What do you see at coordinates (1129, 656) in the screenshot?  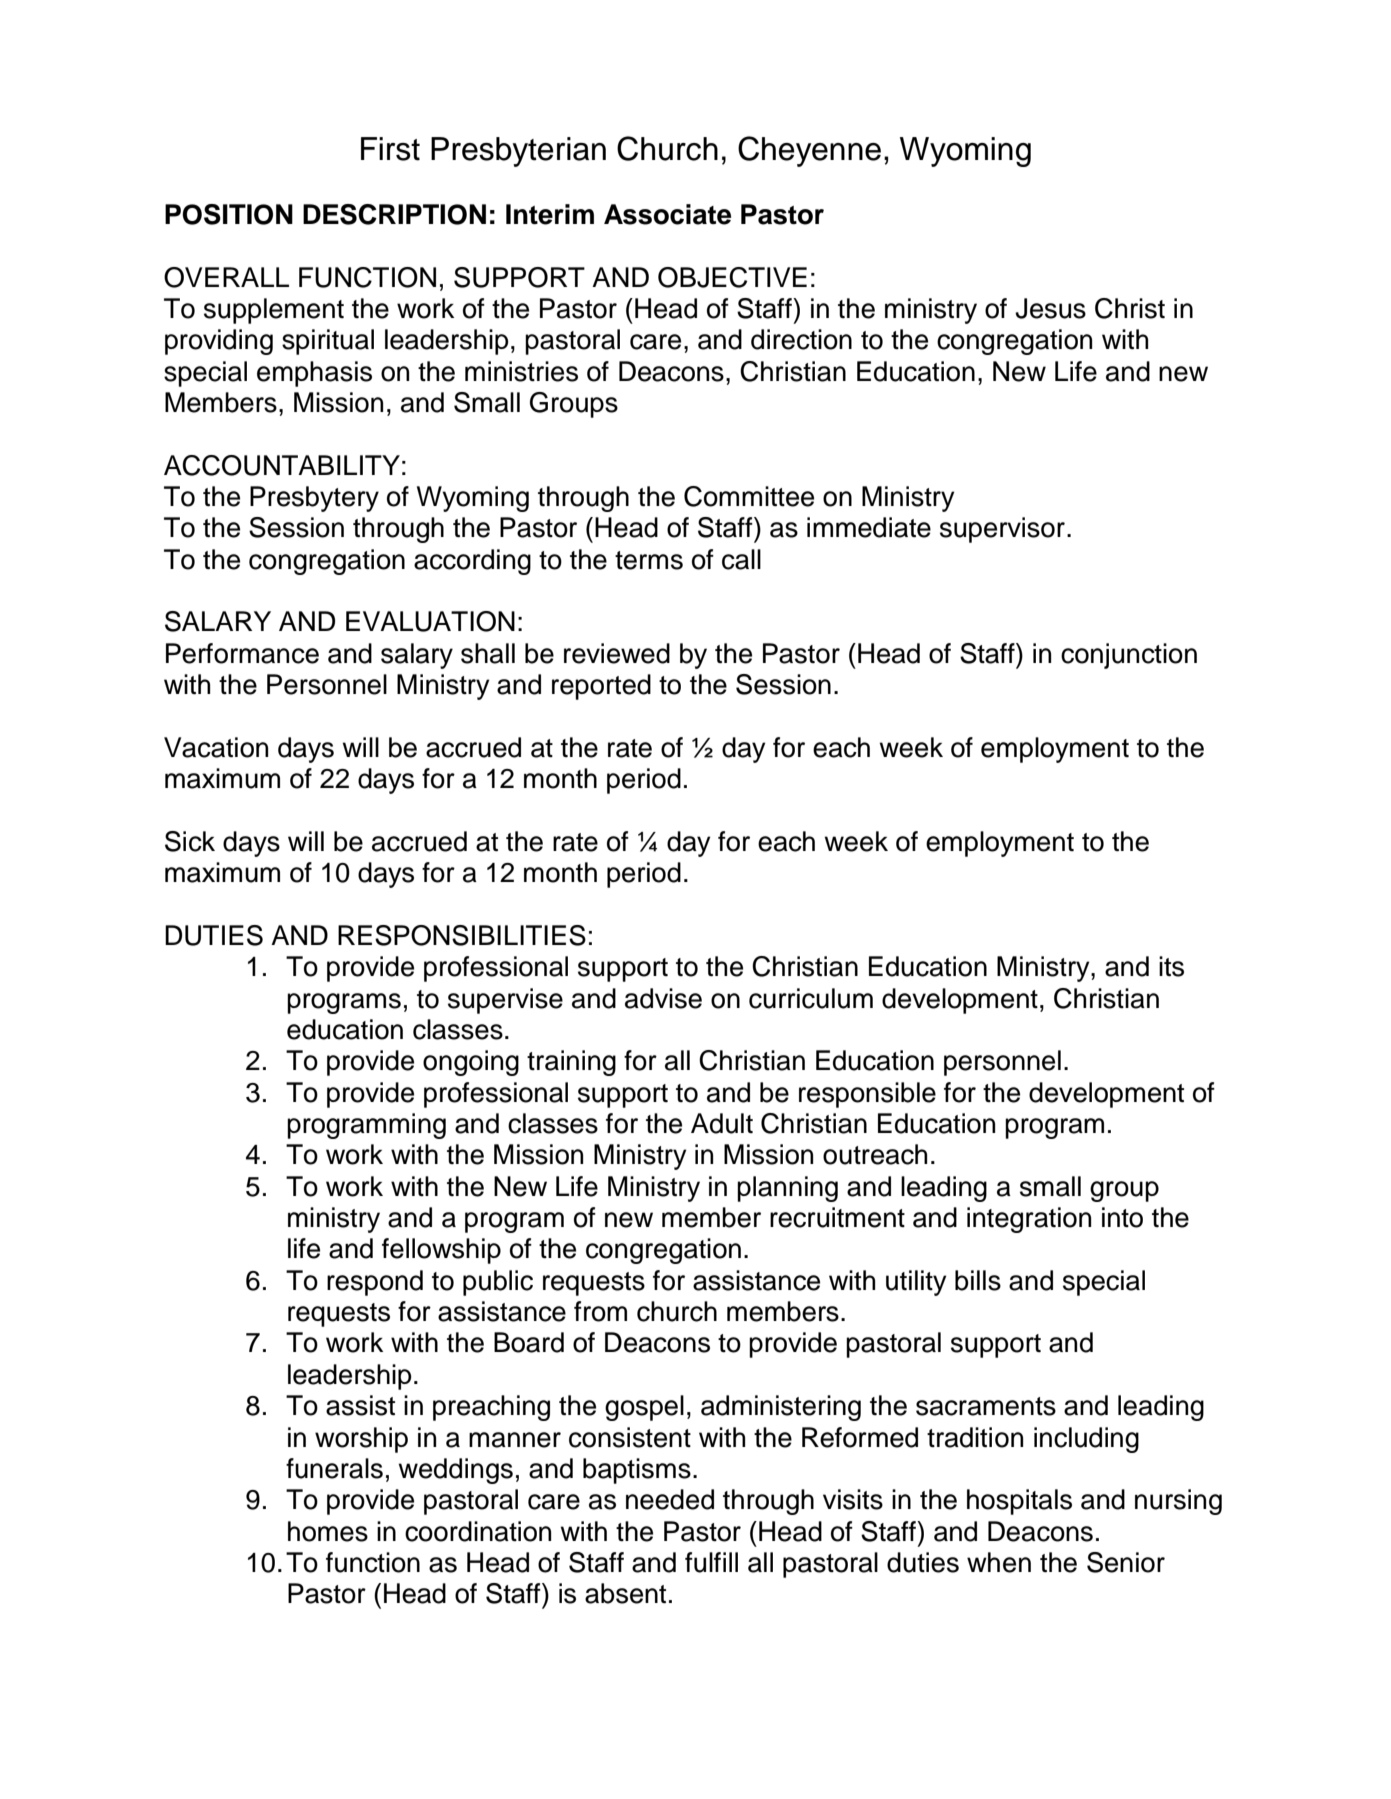 I see `conjunction` at bounding box center [1129, 656].
